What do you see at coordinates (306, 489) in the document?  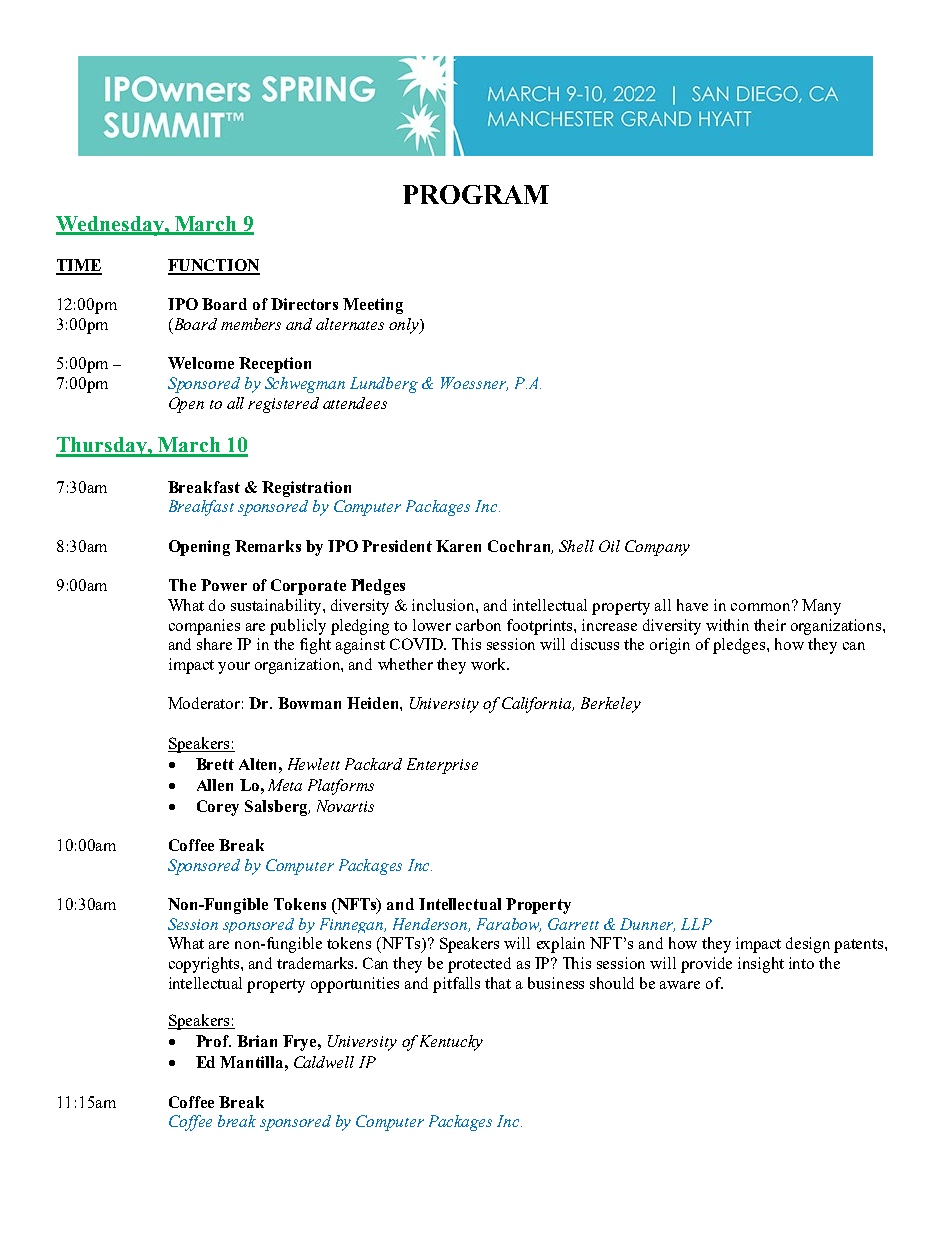 I see `Registration` at bounding box center [306, 489].
